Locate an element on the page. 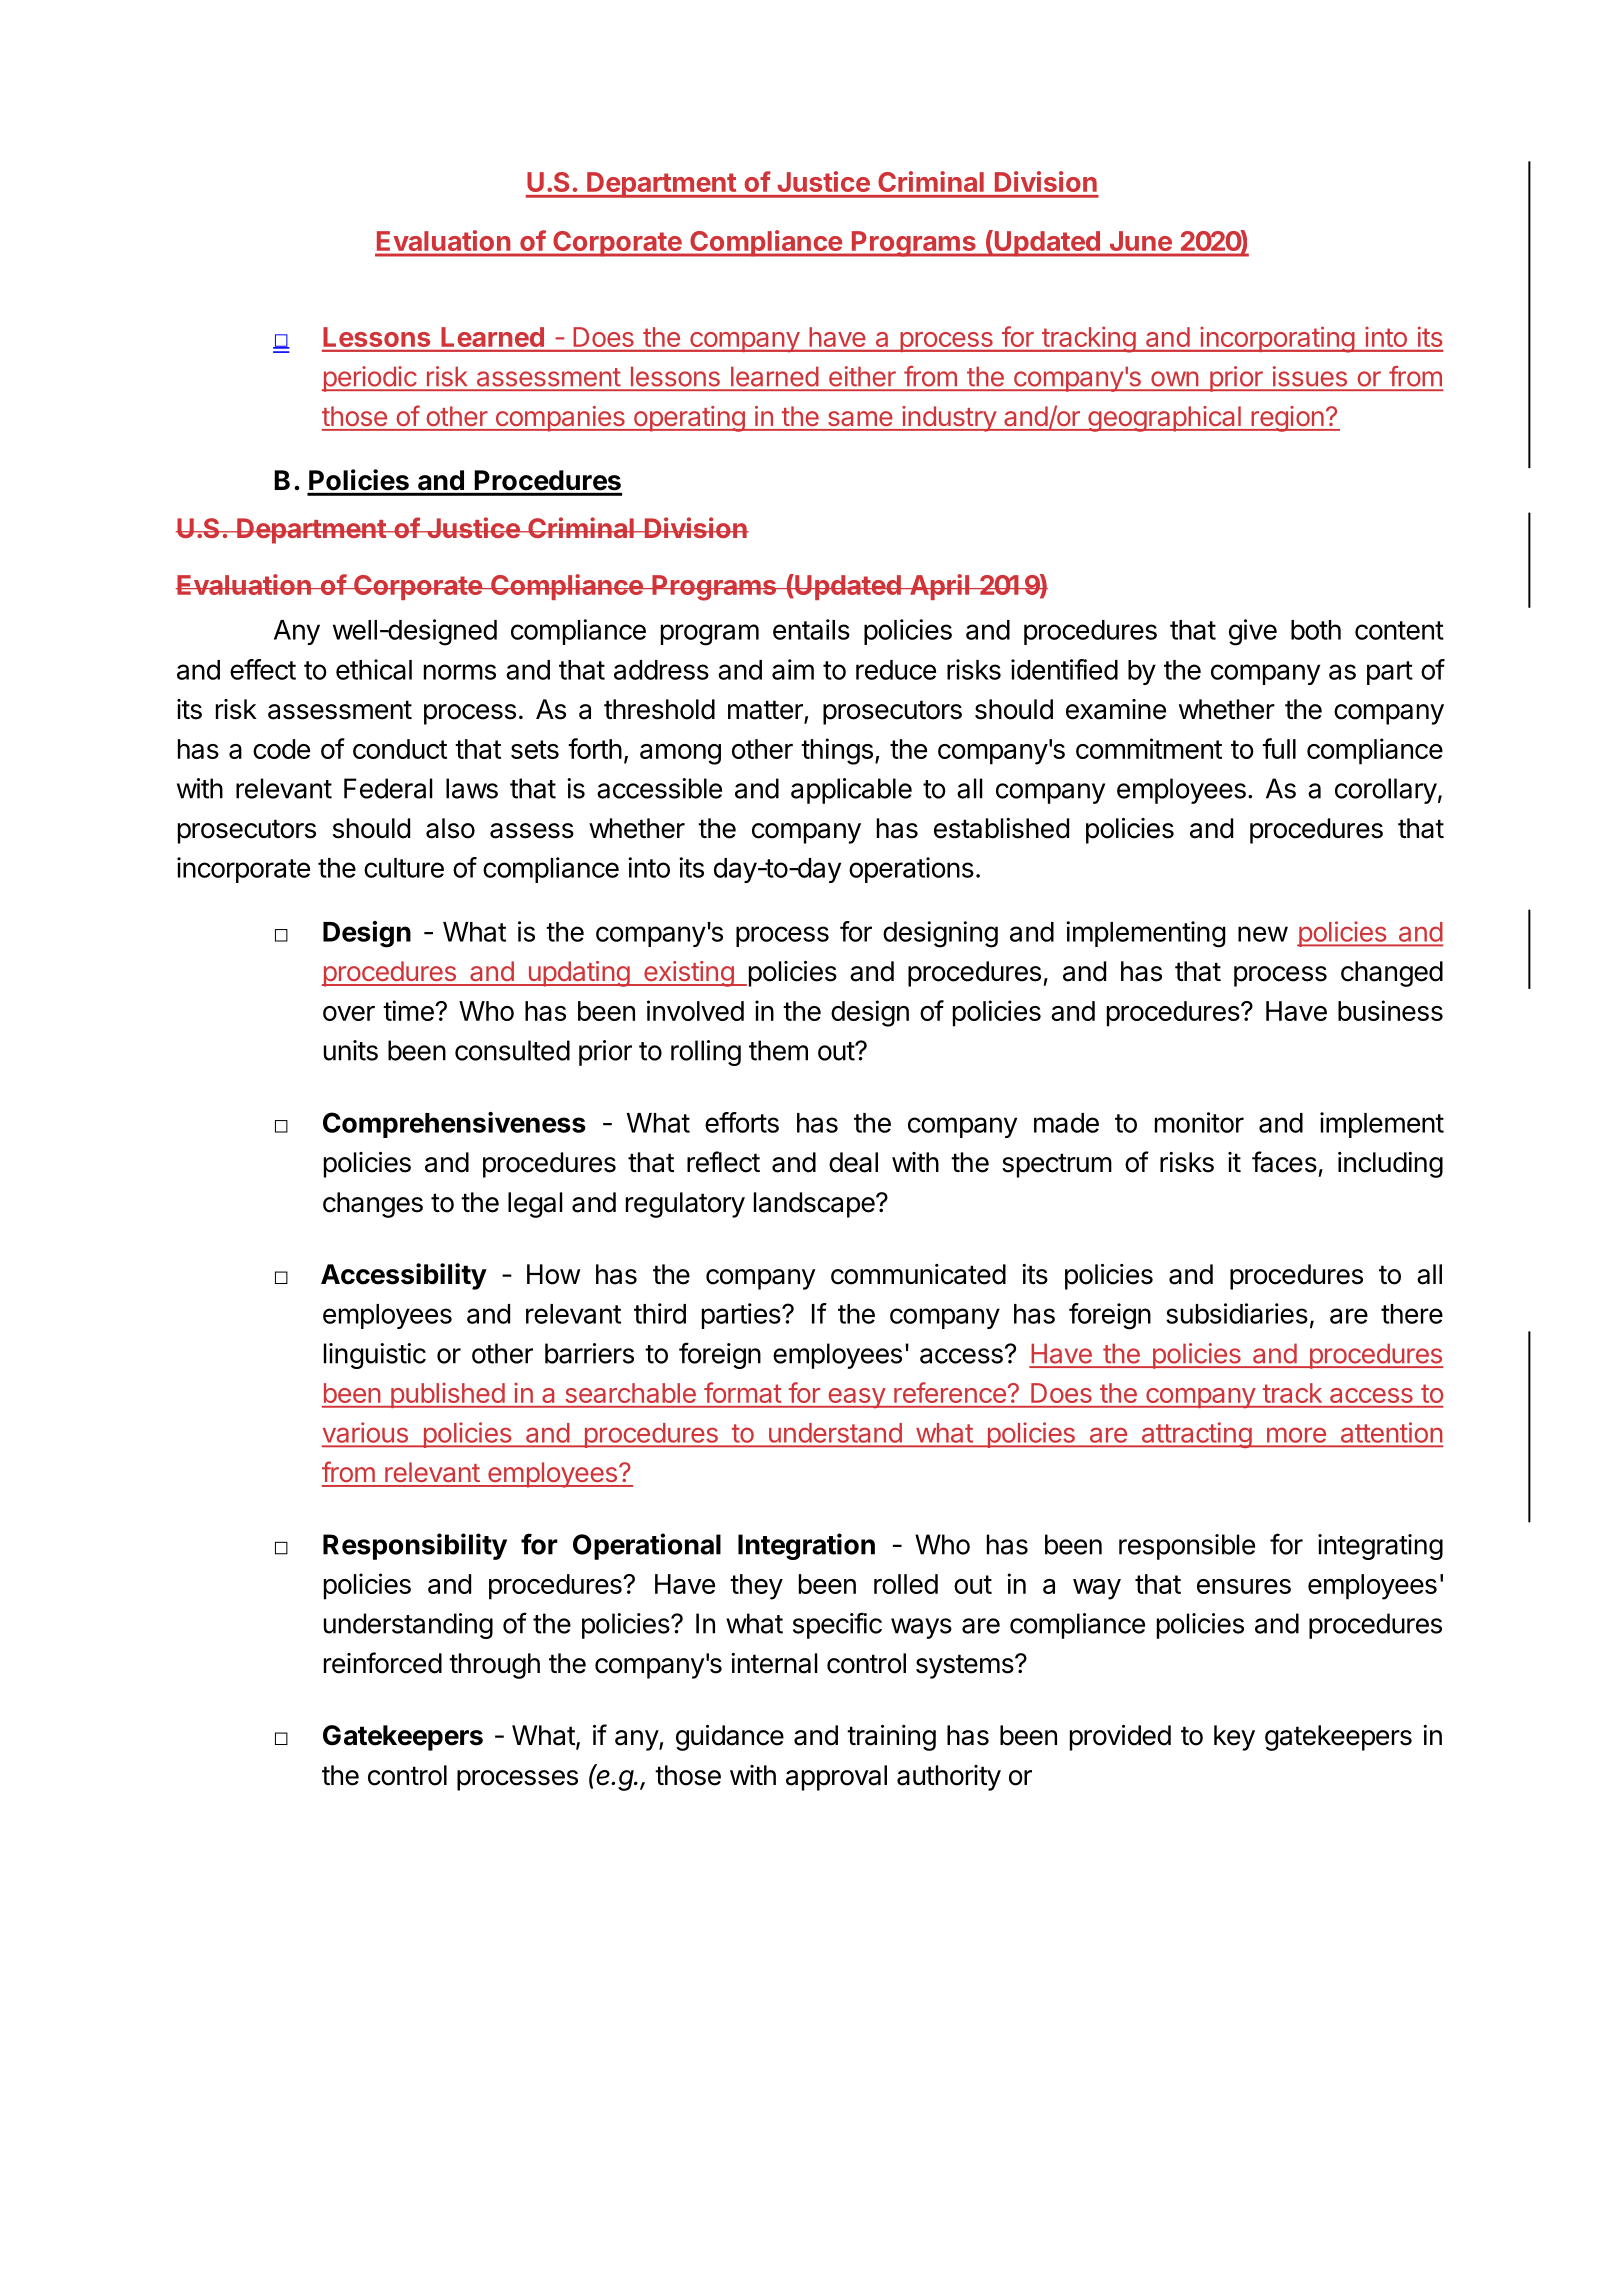 This page has height=2278, width=1610. periodic is located at coordinates (370, 379).
